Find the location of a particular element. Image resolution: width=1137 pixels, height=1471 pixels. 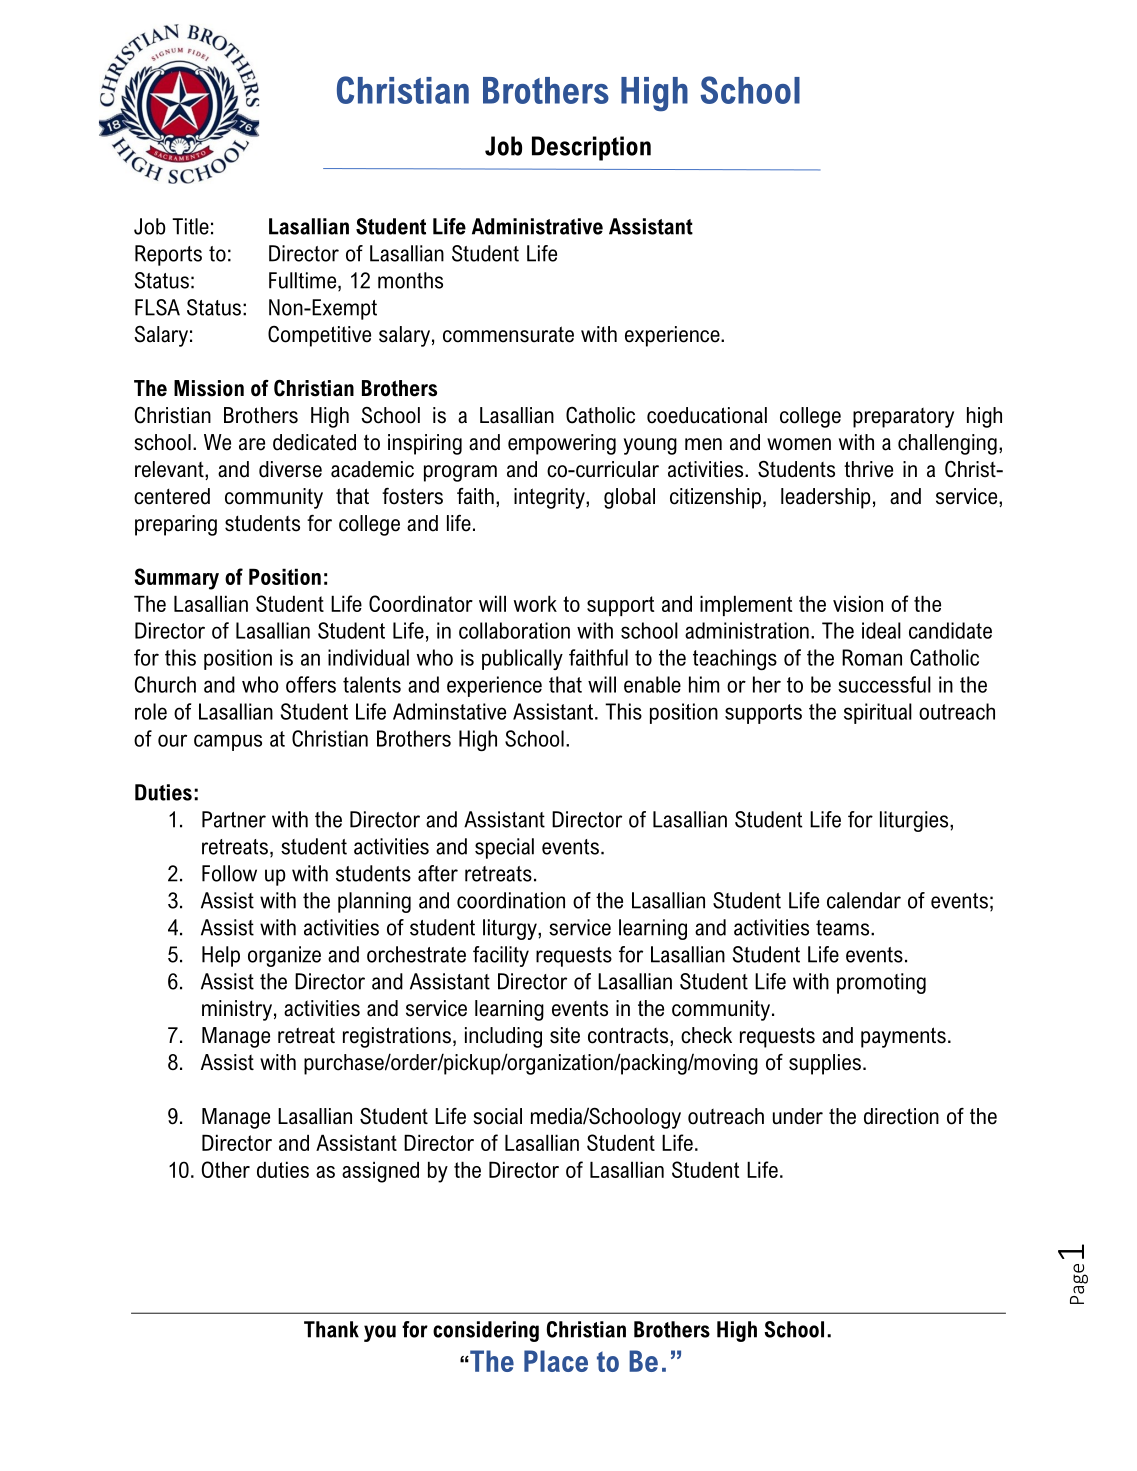

Administrative is located at coordinates (537, 226).
